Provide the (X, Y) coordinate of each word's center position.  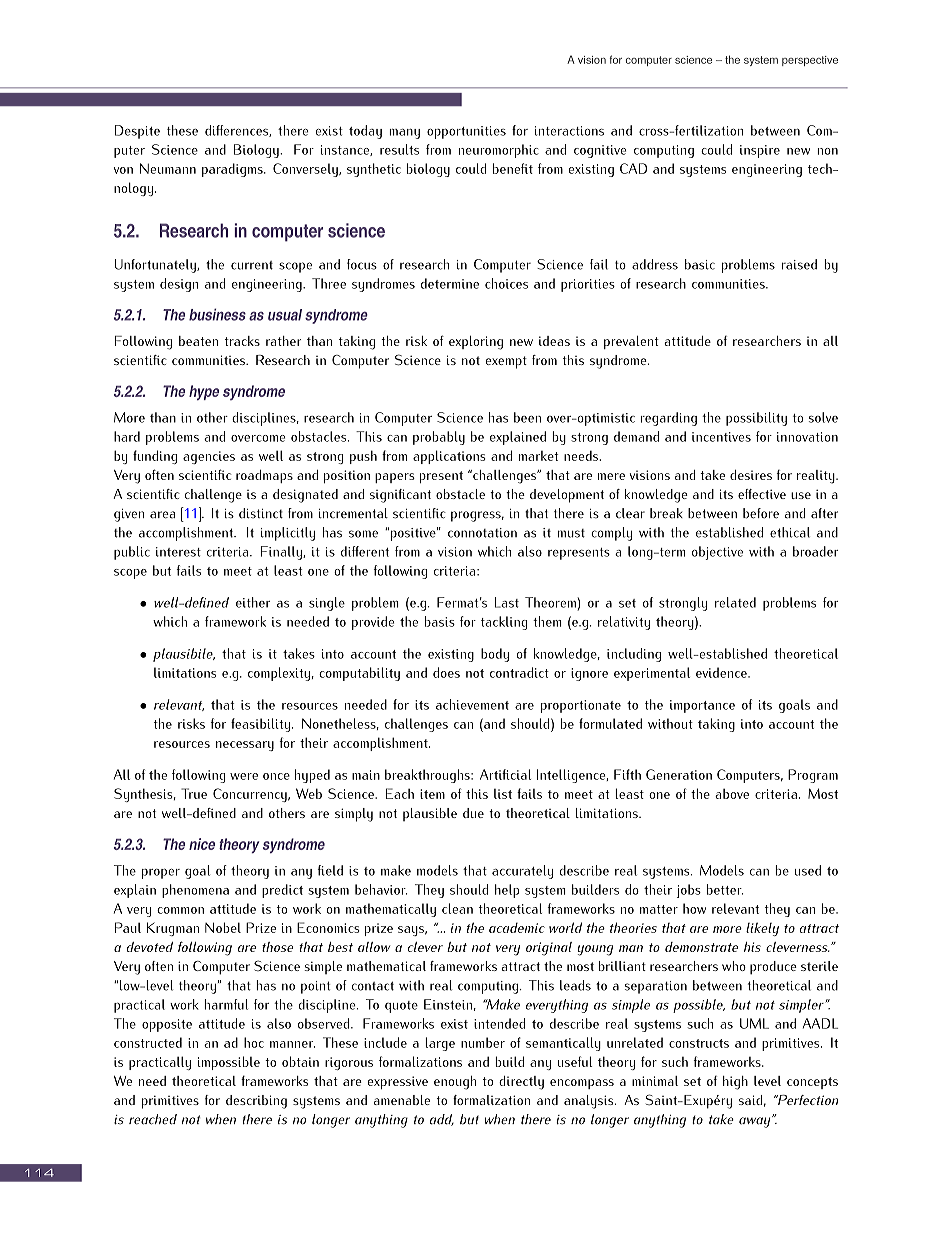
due (473, 813)
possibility (756, 419)
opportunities (466, 132)
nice (202, 844)
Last (507, 602)
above (732, 794)
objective (717, 553)
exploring (476, 343)
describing (256, 1102)
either (253, 602)
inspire (760, 151)
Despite (137, 132)
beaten (198, 341)
